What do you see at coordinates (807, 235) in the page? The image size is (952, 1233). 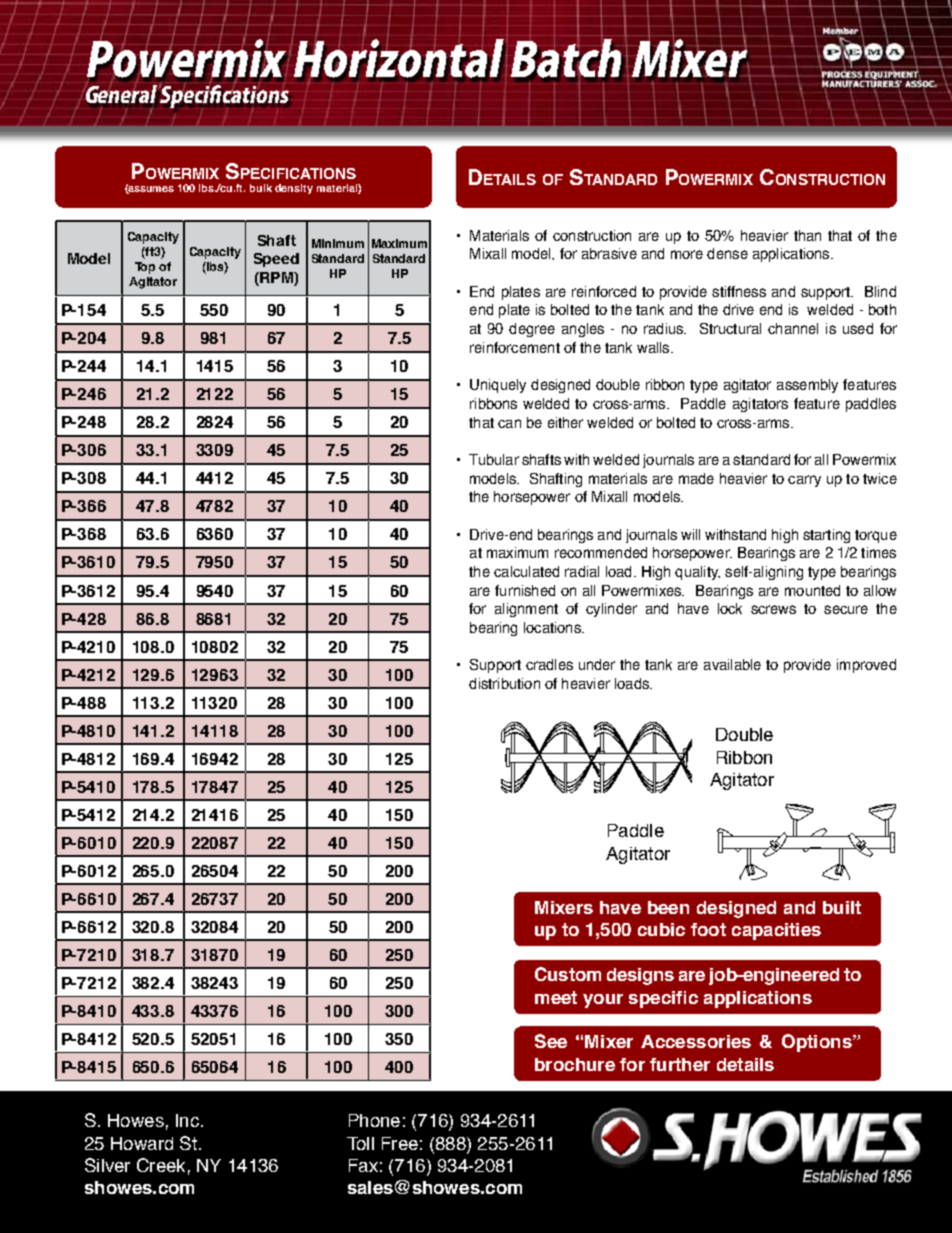 I see `than` at bounding box center [807, 235].
